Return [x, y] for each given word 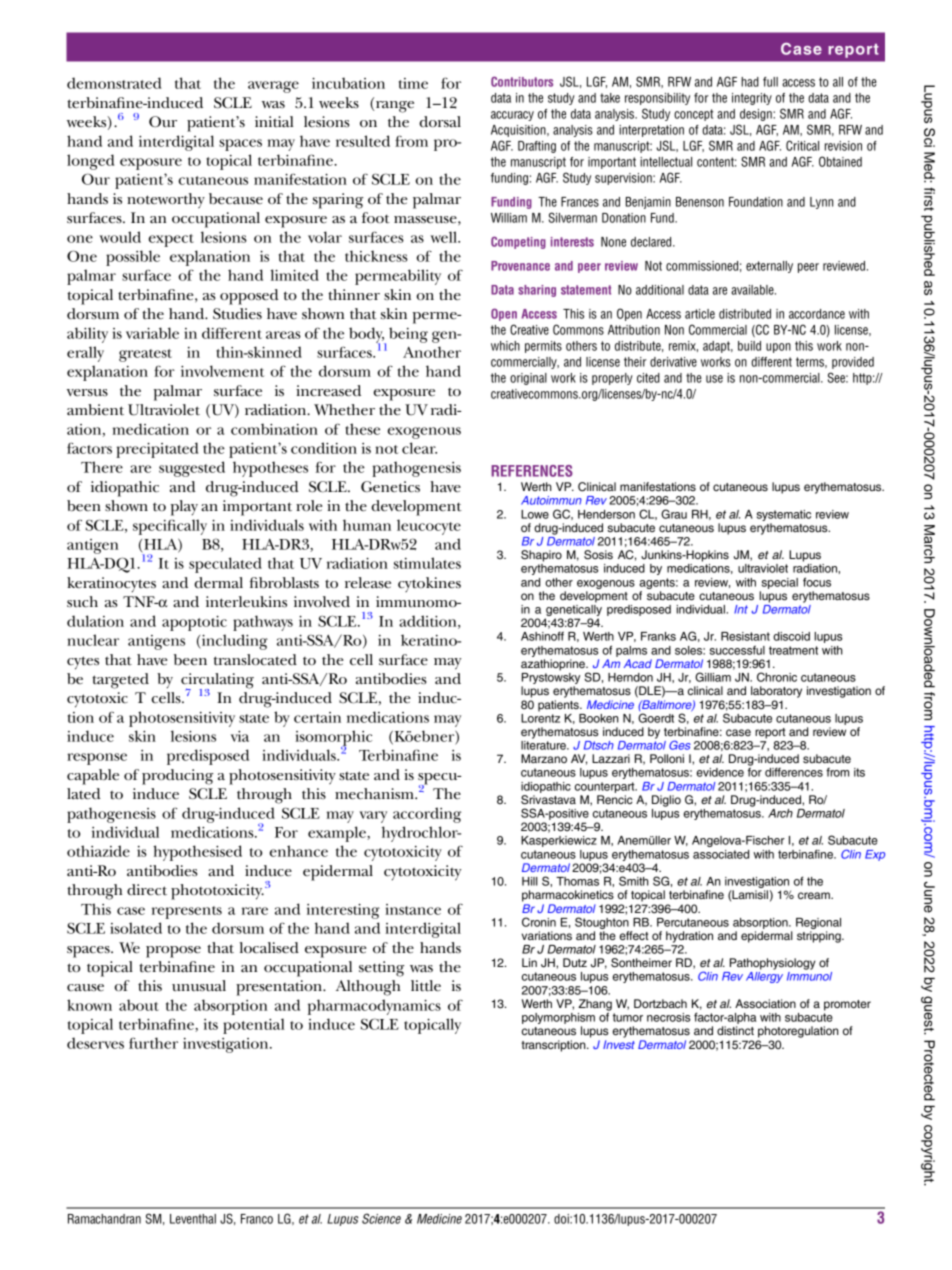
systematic [784, 515]
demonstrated [114, 83]
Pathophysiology [773, 964]
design [757, 115]
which [505, 346]
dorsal [440, 122]
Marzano [544, 758]
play [184, 508]
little [426, 986]
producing [178, 777]
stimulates [427, 563]
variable [152, 333]
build [749, 346]
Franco [257, 1219]
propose [173, 952]
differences [794, 772]
